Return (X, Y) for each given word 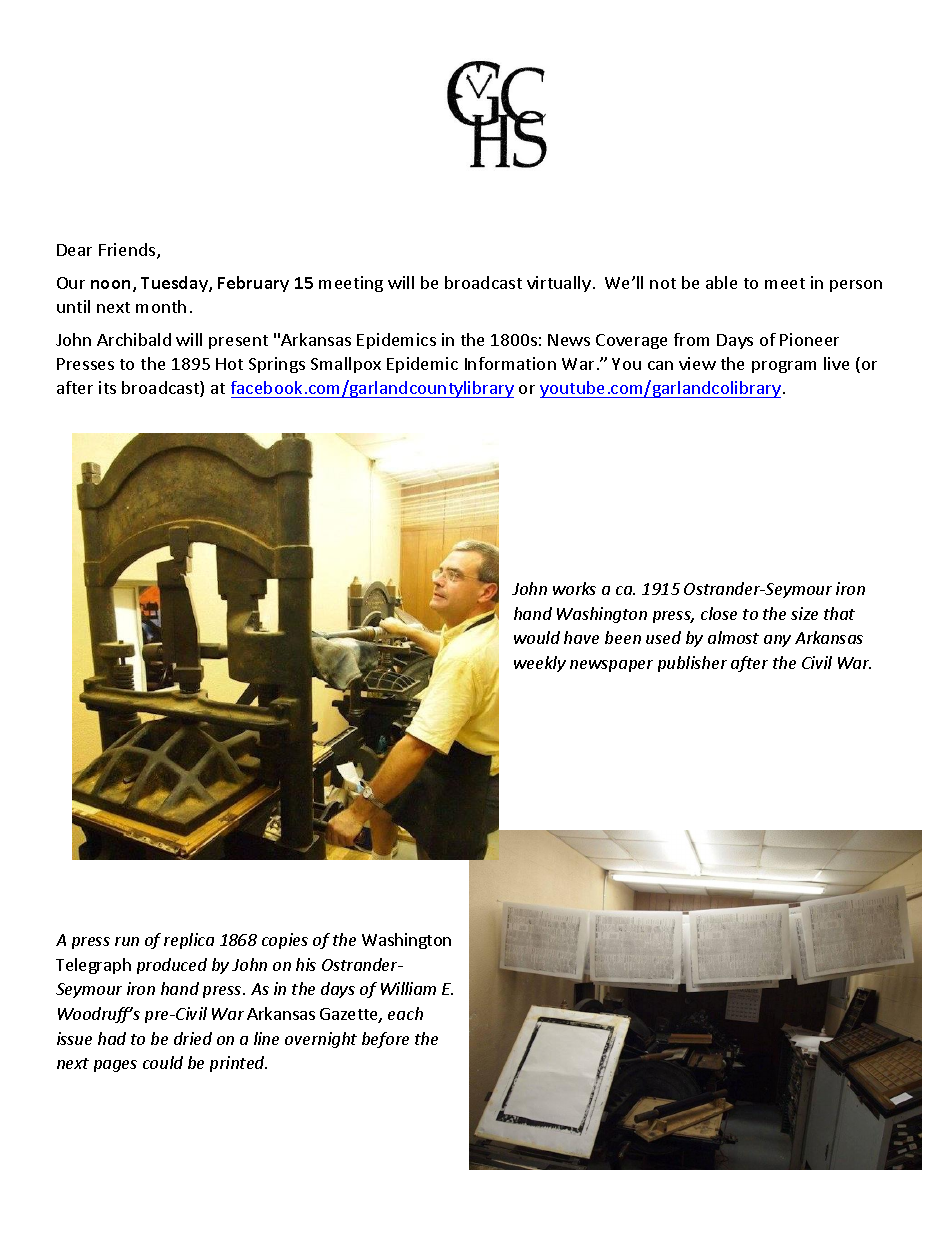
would (537, 637)
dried (193, 1038)
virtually (559, 284)
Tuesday (175, 284)
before (385, 1040)
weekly (540, 664)
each (405, 1013)
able (721, 282)
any (777, 641)
